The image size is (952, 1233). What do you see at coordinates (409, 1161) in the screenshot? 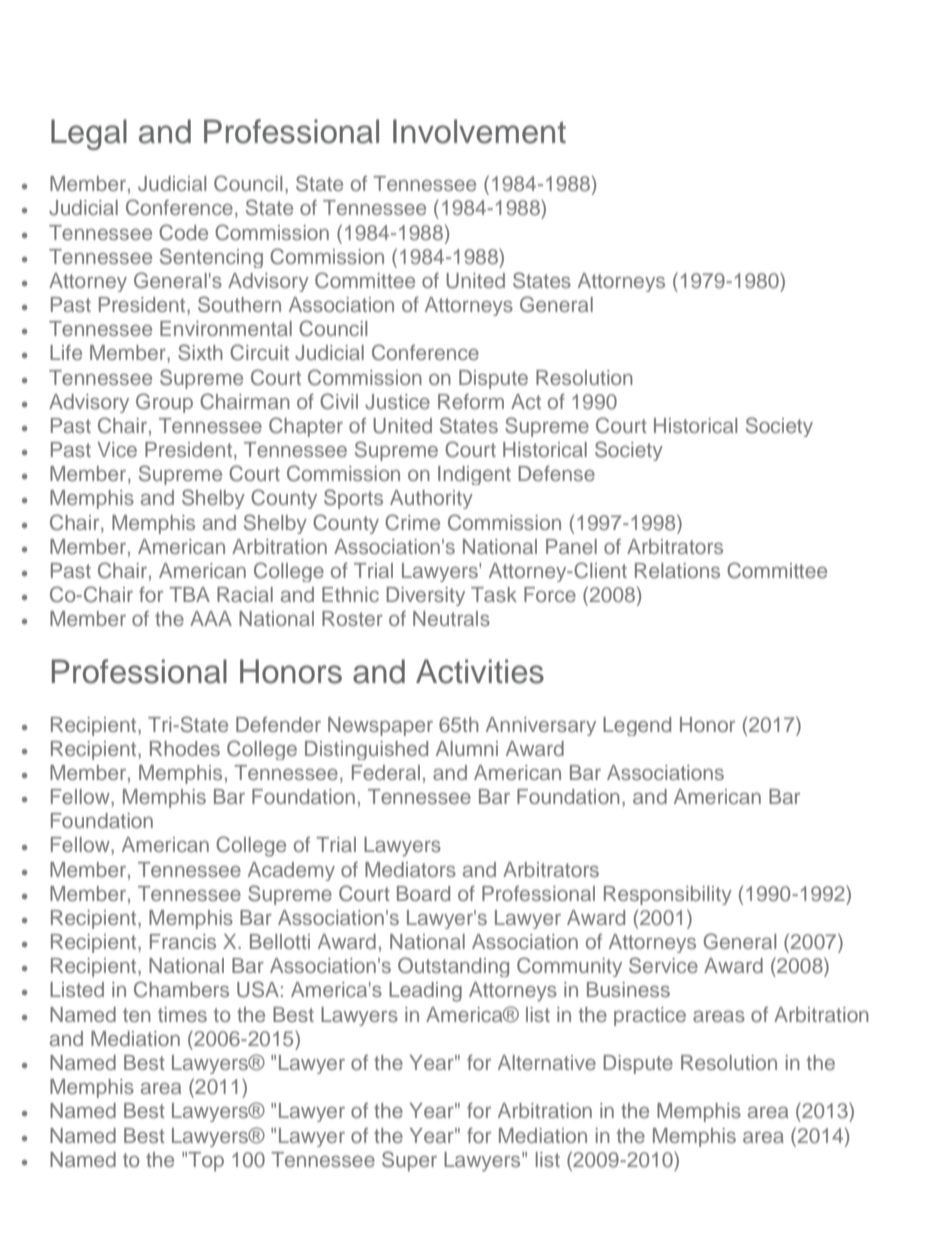
I see `Super` at bounding box center [409, 1161].
